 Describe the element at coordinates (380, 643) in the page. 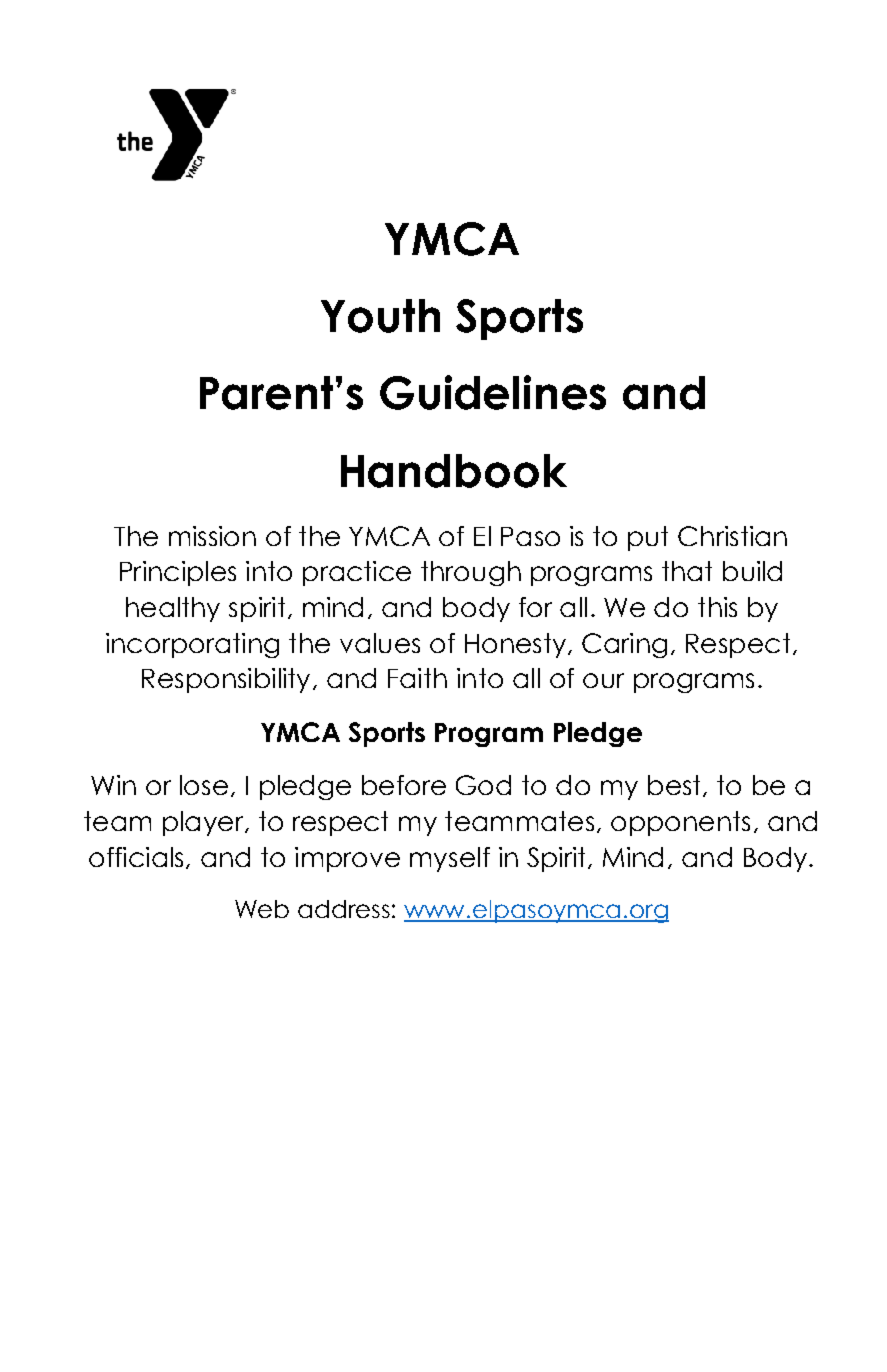

I see `values` at that location.
